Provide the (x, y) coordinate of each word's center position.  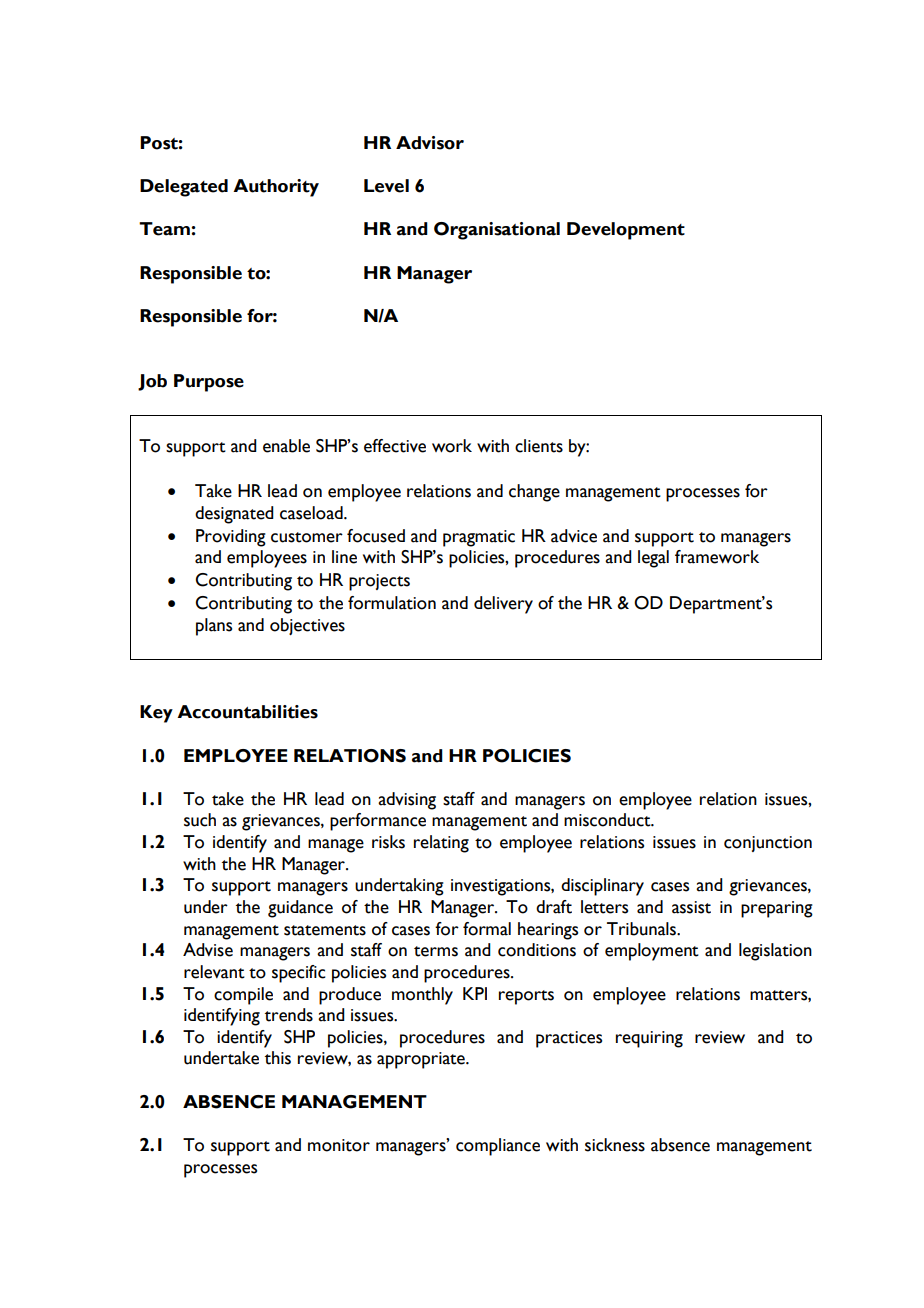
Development (626, 231)
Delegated (184, 188)
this (278, 1058)
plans (214, 627)
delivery (503, 605)
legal (653, 559)
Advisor (430, 143)
